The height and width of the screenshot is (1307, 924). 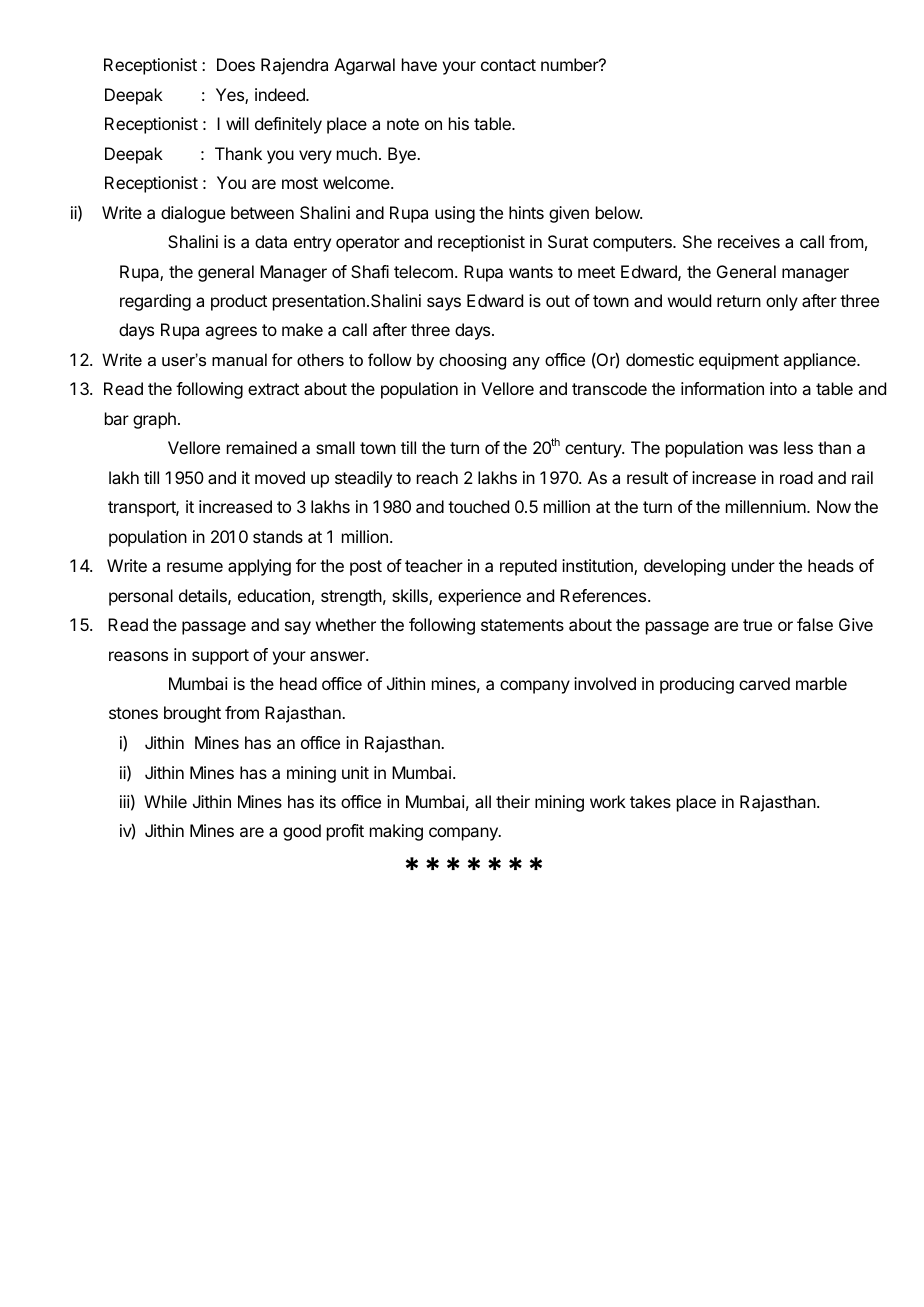 What do you see at coordinates (231, 333) in the screenshot?
I see `agrees` at bounding box center [231, 333].
